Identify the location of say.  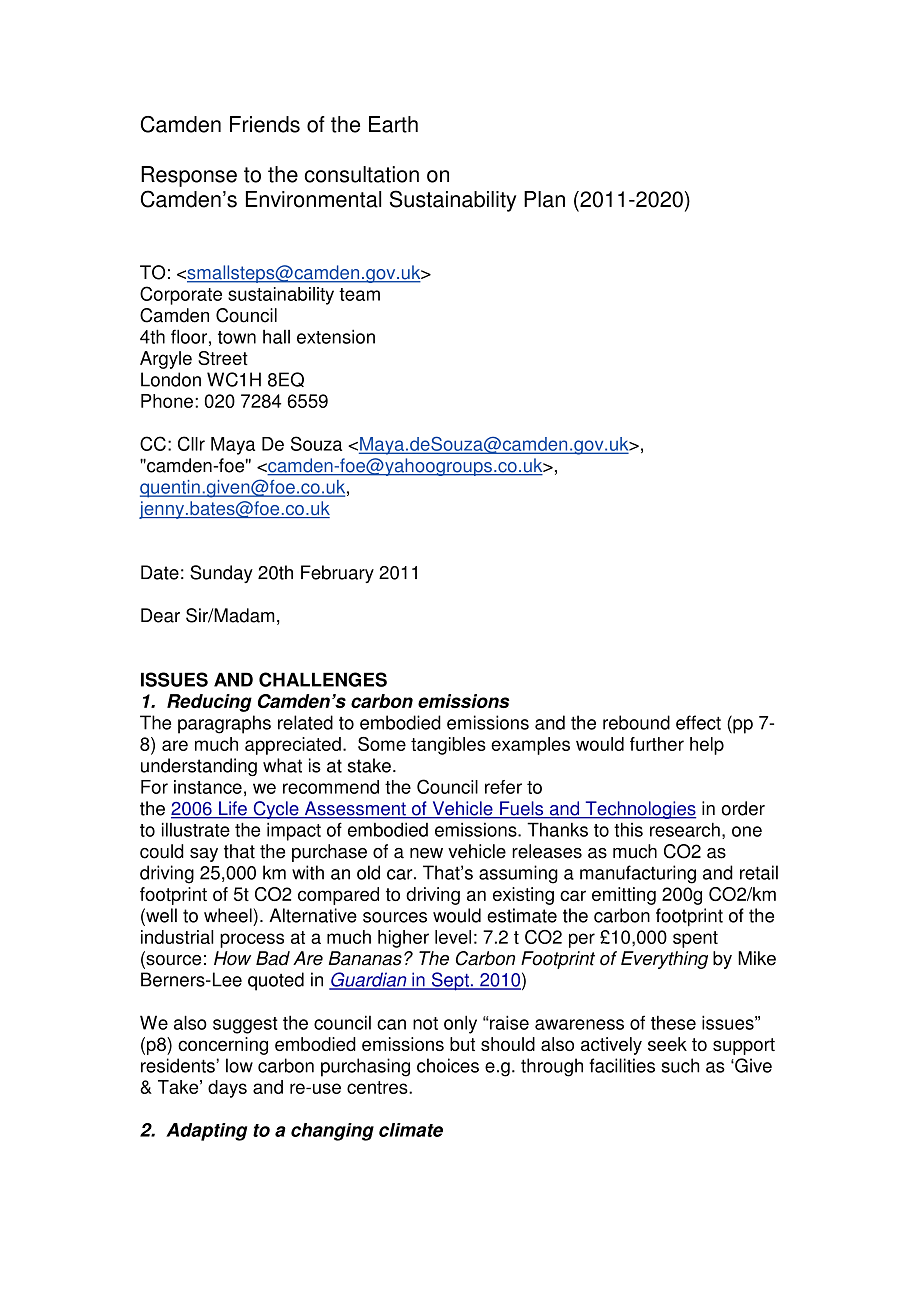
(204, 855).
